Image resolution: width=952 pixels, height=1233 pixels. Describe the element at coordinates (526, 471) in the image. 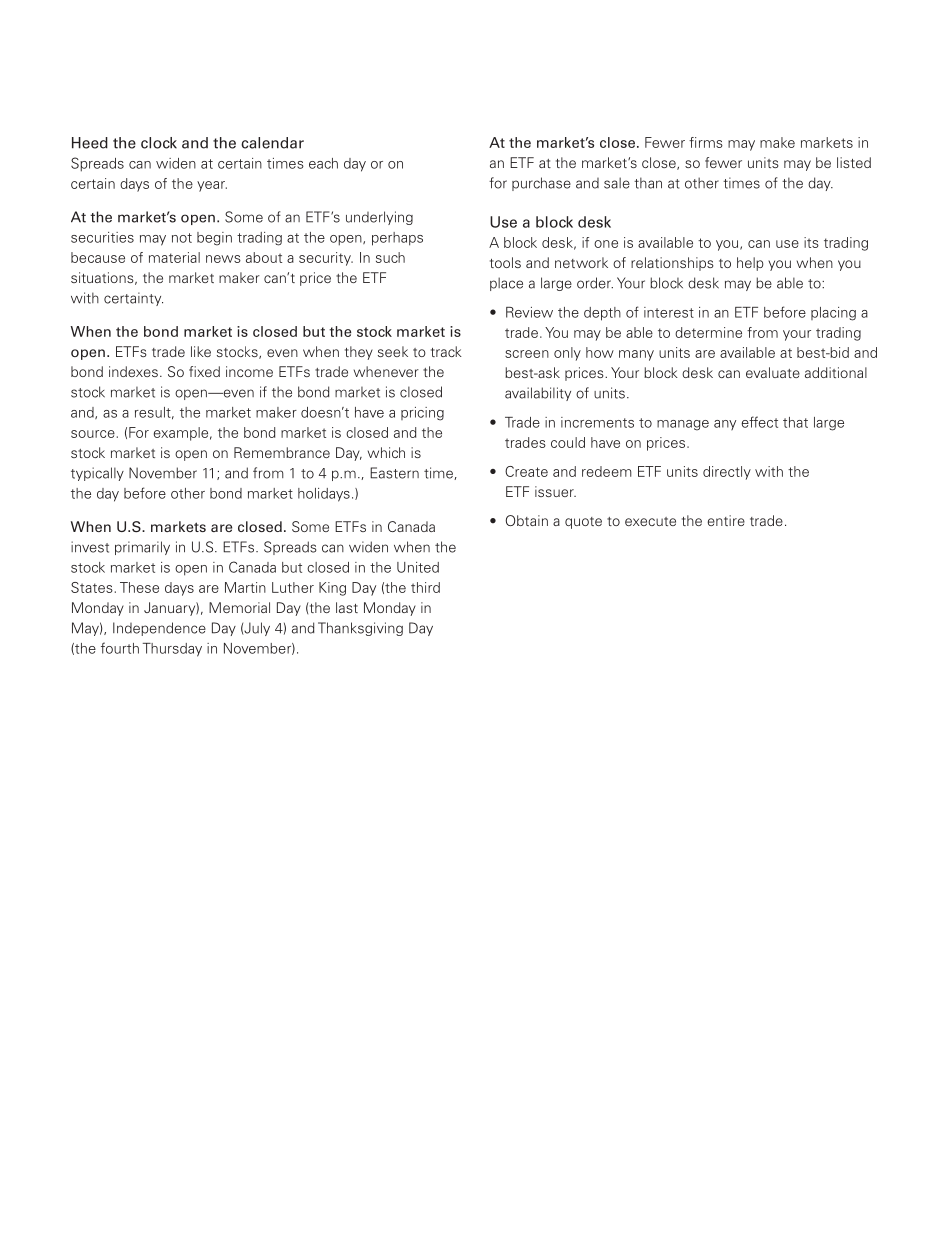

I see `Create` at that location.
